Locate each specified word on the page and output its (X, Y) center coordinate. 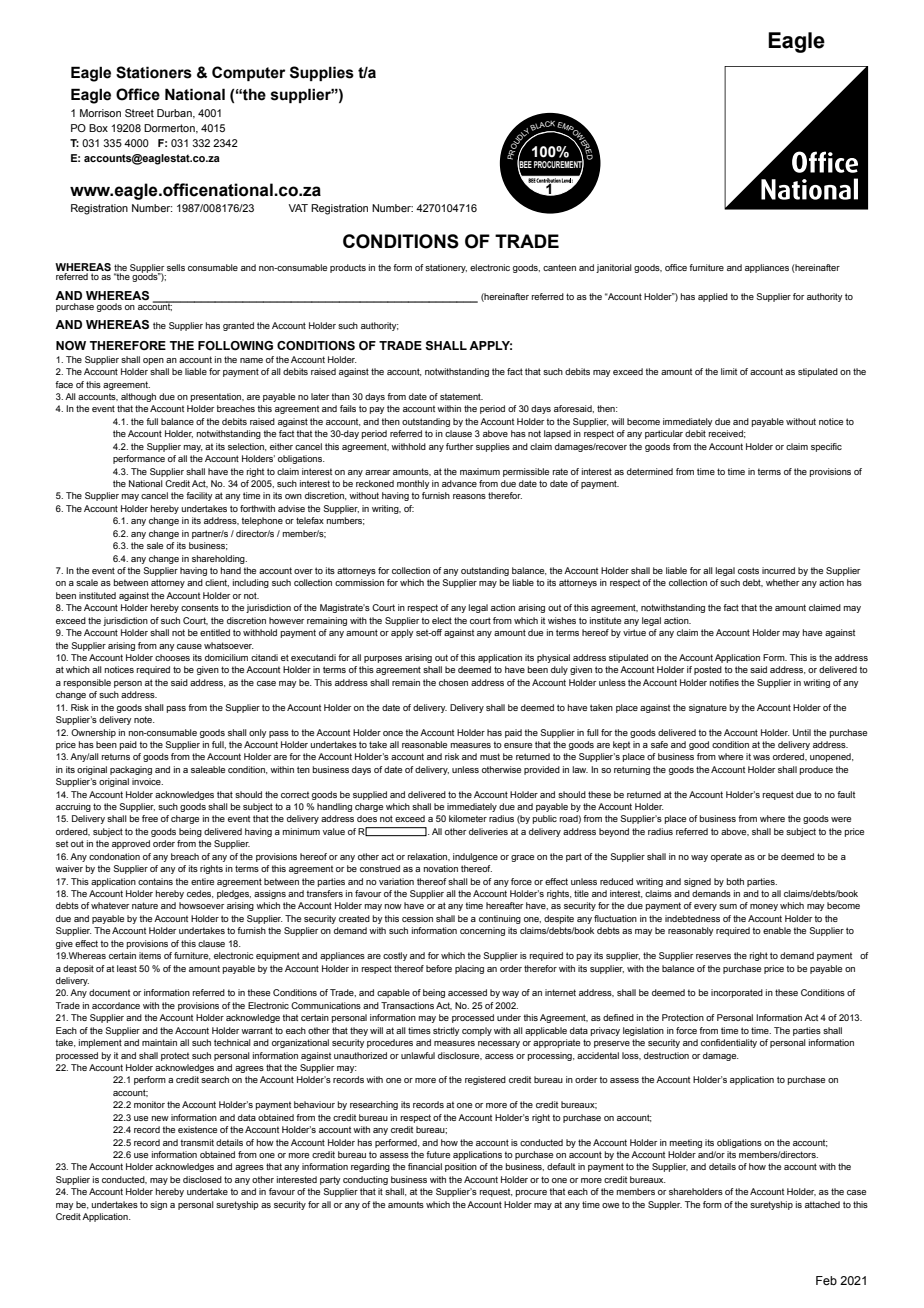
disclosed (202, 1179)
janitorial (614, 268)
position (461, 1167)
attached (822, 1204)
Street (139, 113)
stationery (446, 268)
